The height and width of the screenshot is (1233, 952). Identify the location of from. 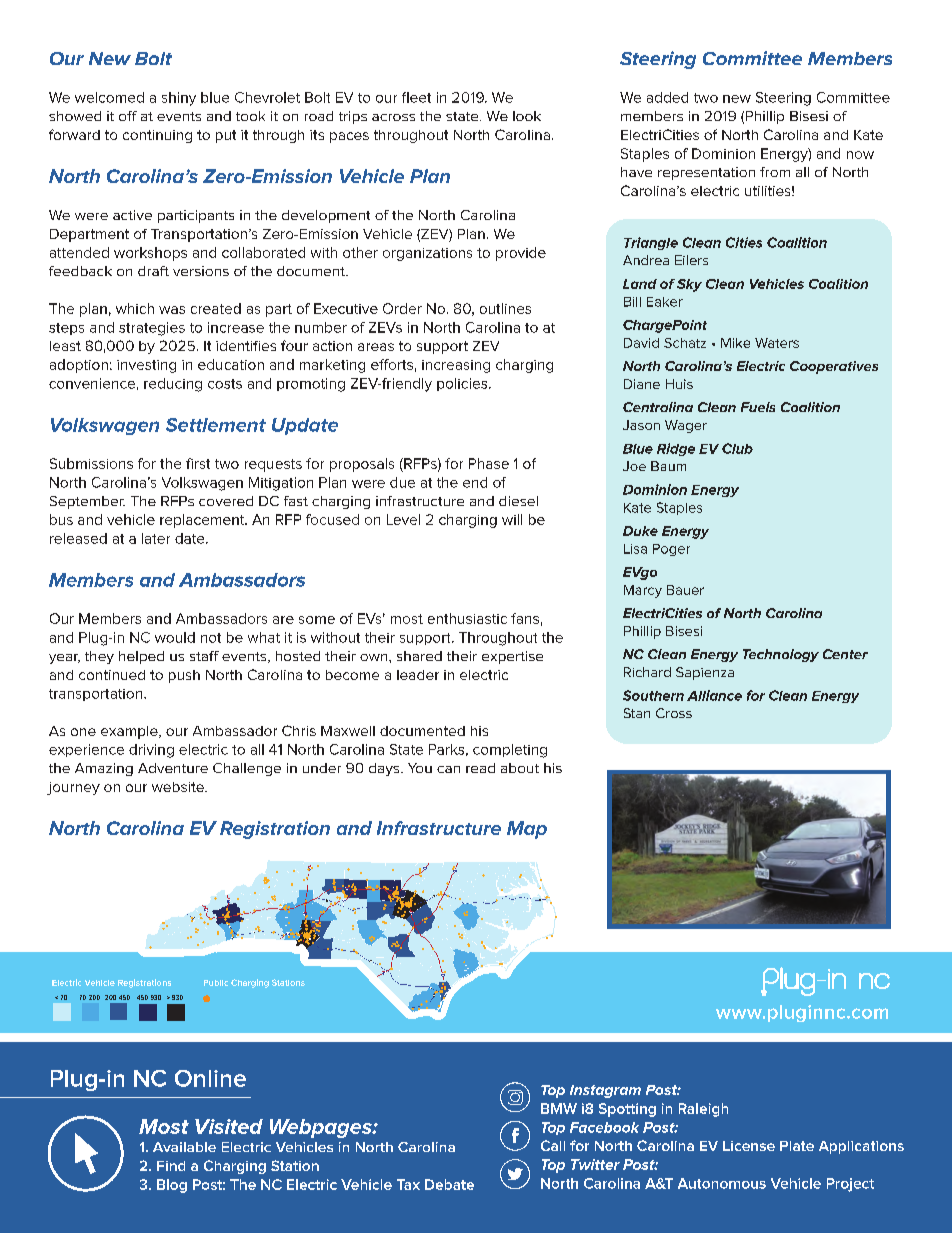
(775, 172).
